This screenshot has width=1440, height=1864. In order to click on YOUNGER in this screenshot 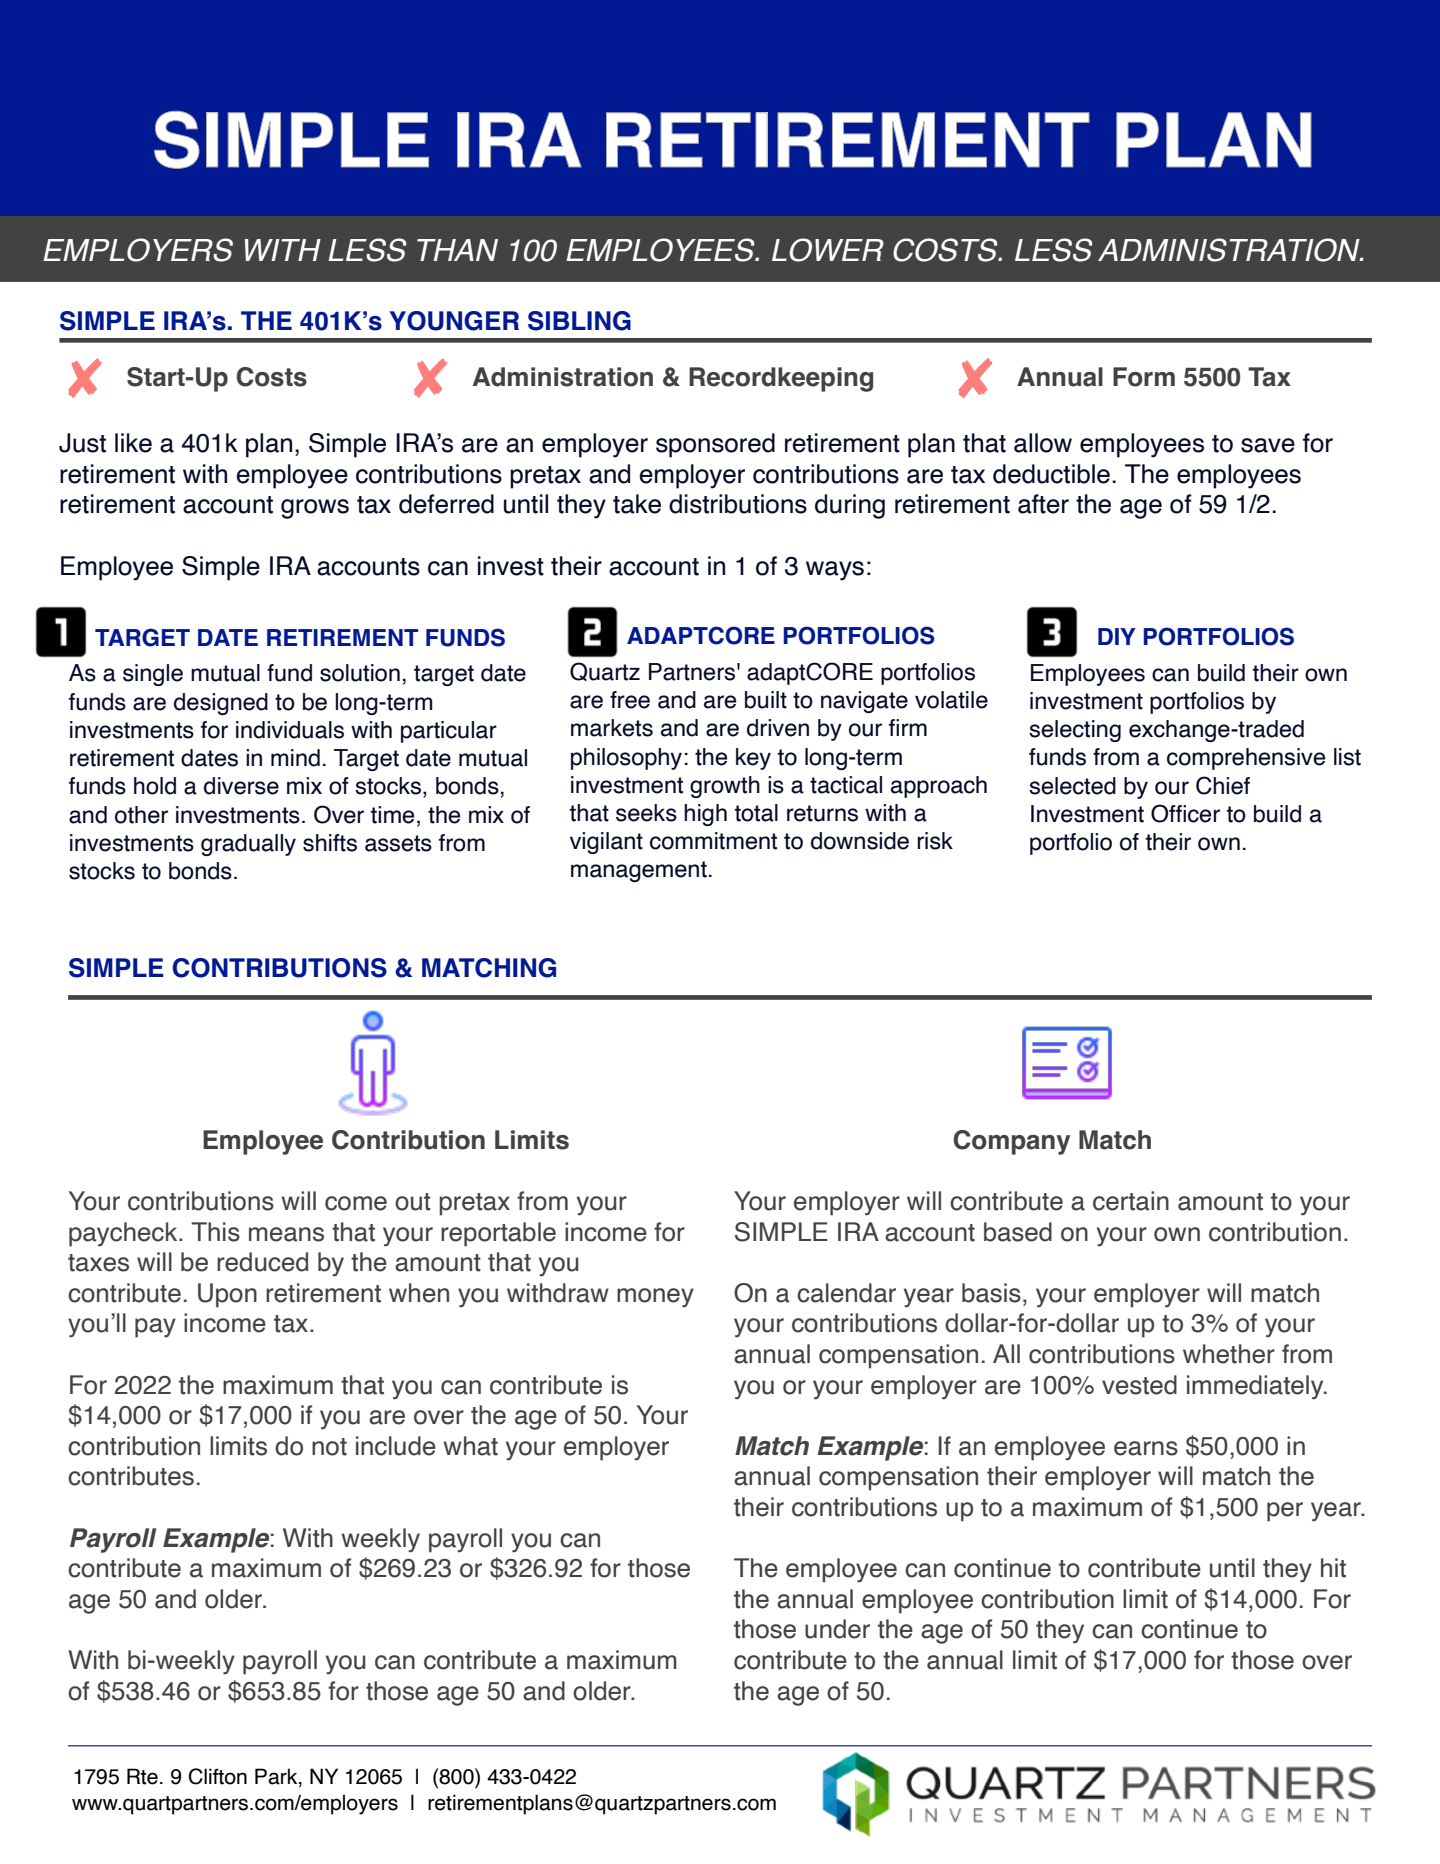, I will do `click(454, 321)`.
